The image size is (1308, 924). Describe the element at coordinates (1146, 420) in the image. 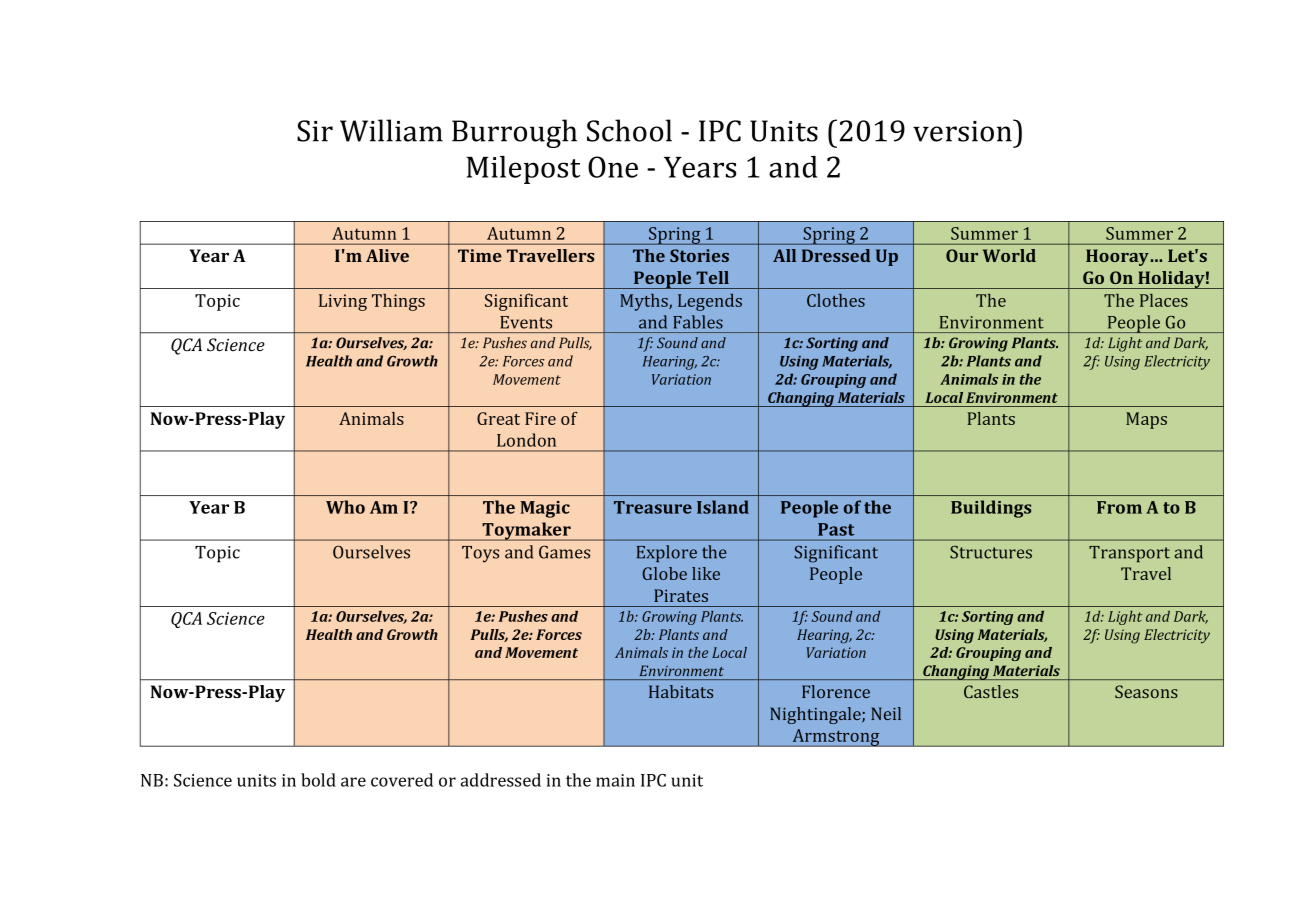

I see `Maps` at that location.
